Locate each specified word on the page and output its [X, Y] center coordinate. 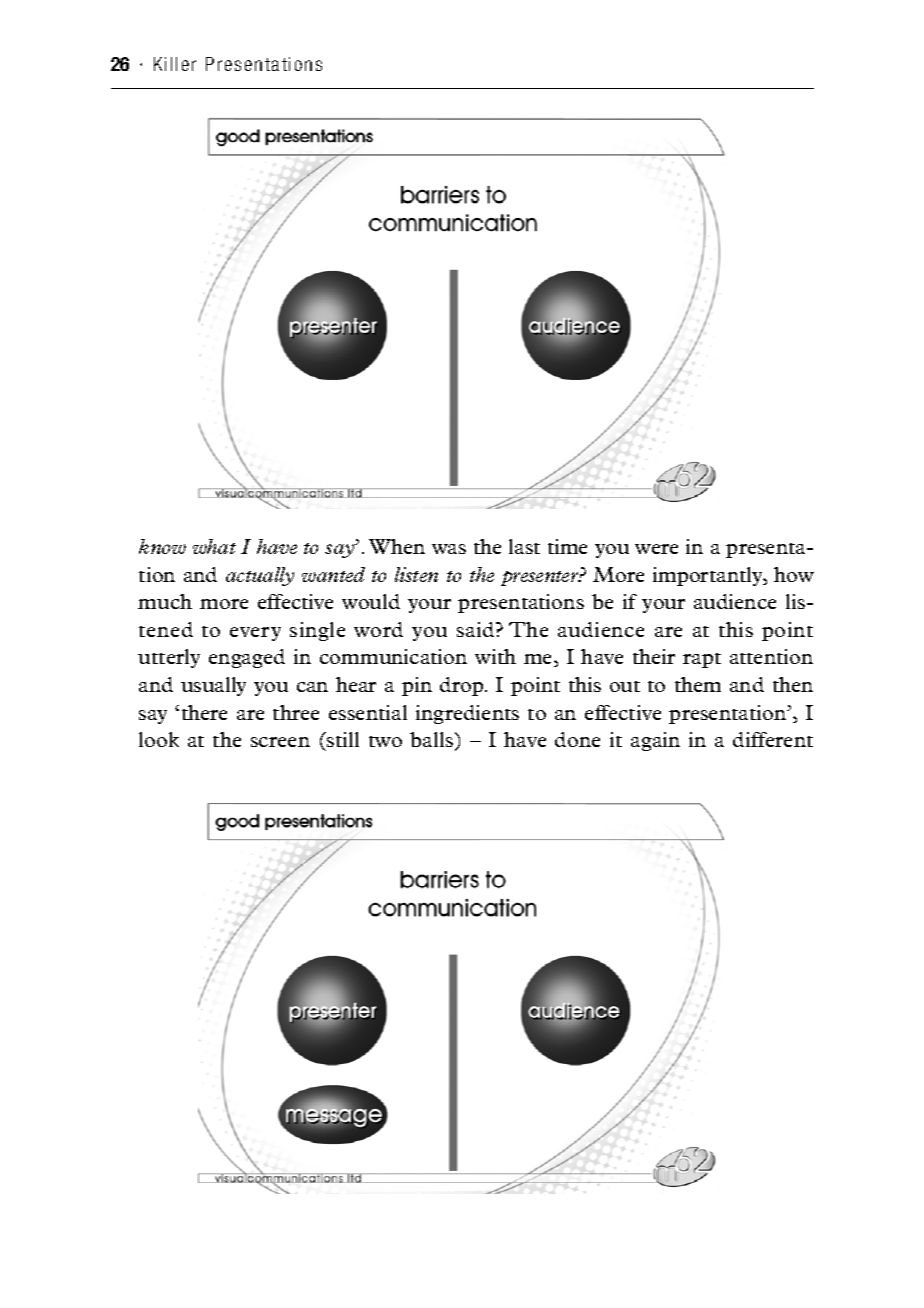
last [524, 546]
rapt [702, 660]
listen [416, 574]
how [794, 574]
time [567, 546]
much [165, 601]
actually [260, 576]
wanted [333, 574]
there [204, 712]
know [162, 546]
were [656, 549]
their [654, 656]
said [477, 629]
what [214, 546]
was [449, 549]
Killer [175, 64]
